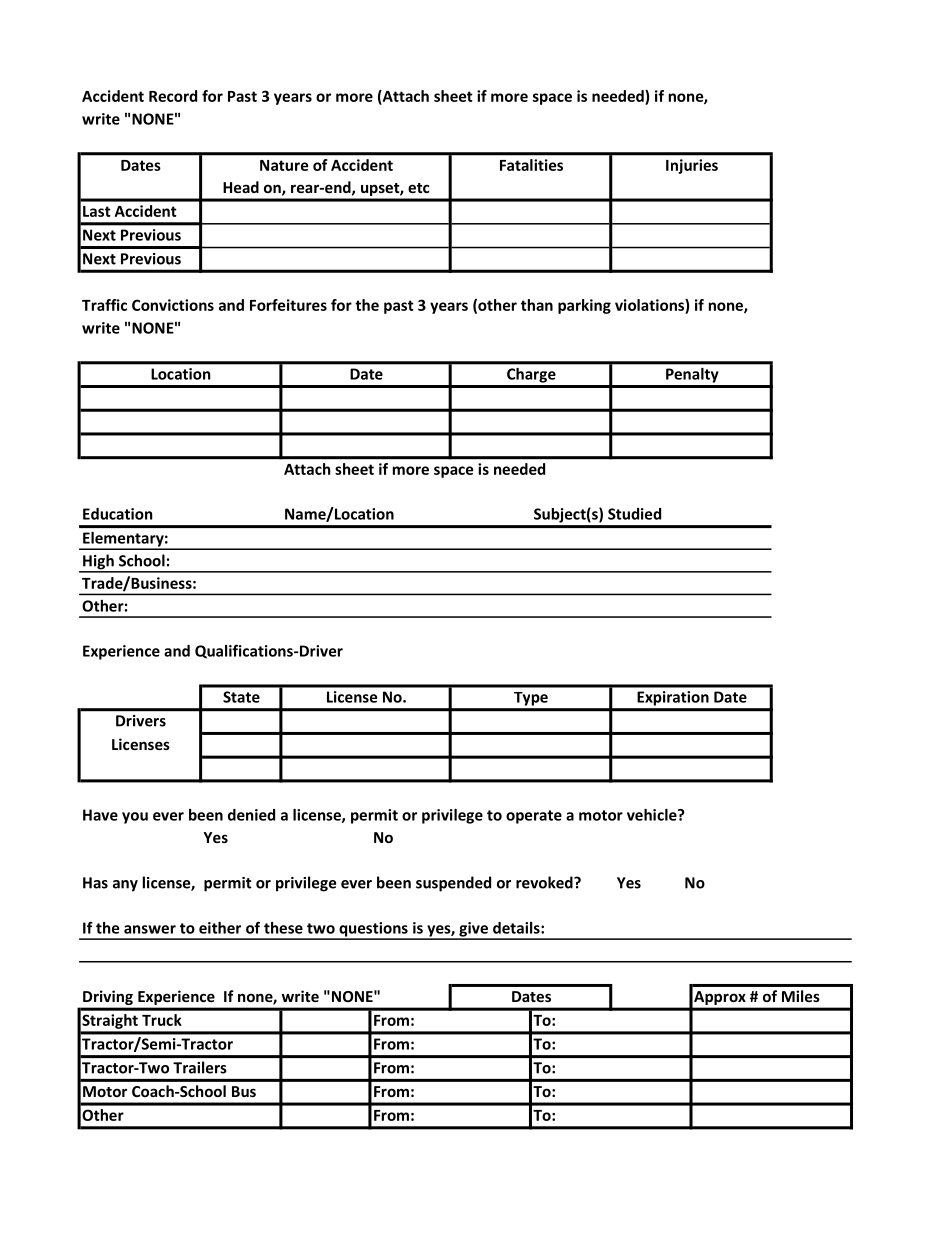 The width and height of the screenshot is (952, 1233). What do you see at coordinates (801, 996) in the screenshot?
I see `Miles` at bounding box center [801, 996].
